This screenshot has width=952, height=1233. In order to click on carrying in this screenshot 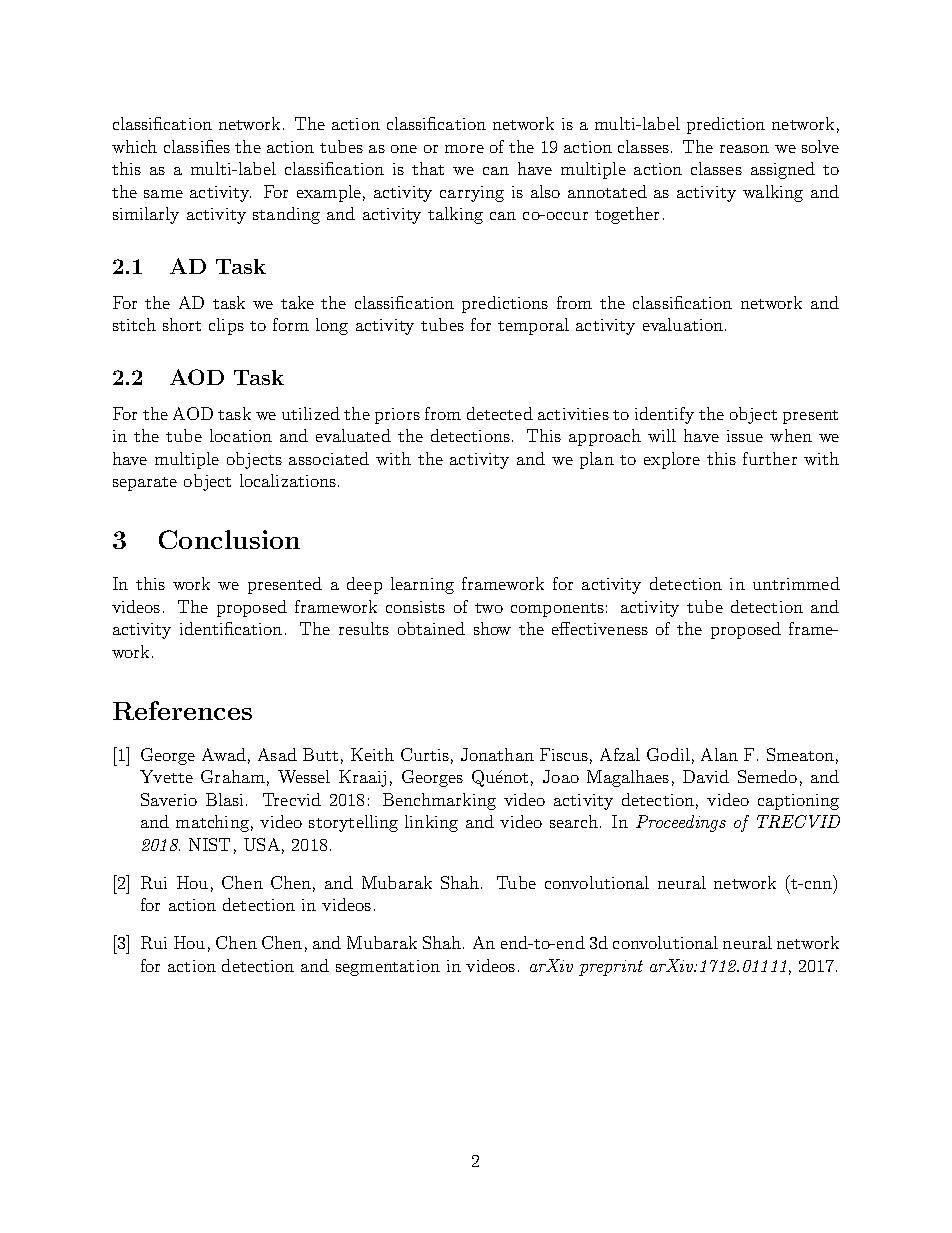, I will do `click(472, 194)`.
